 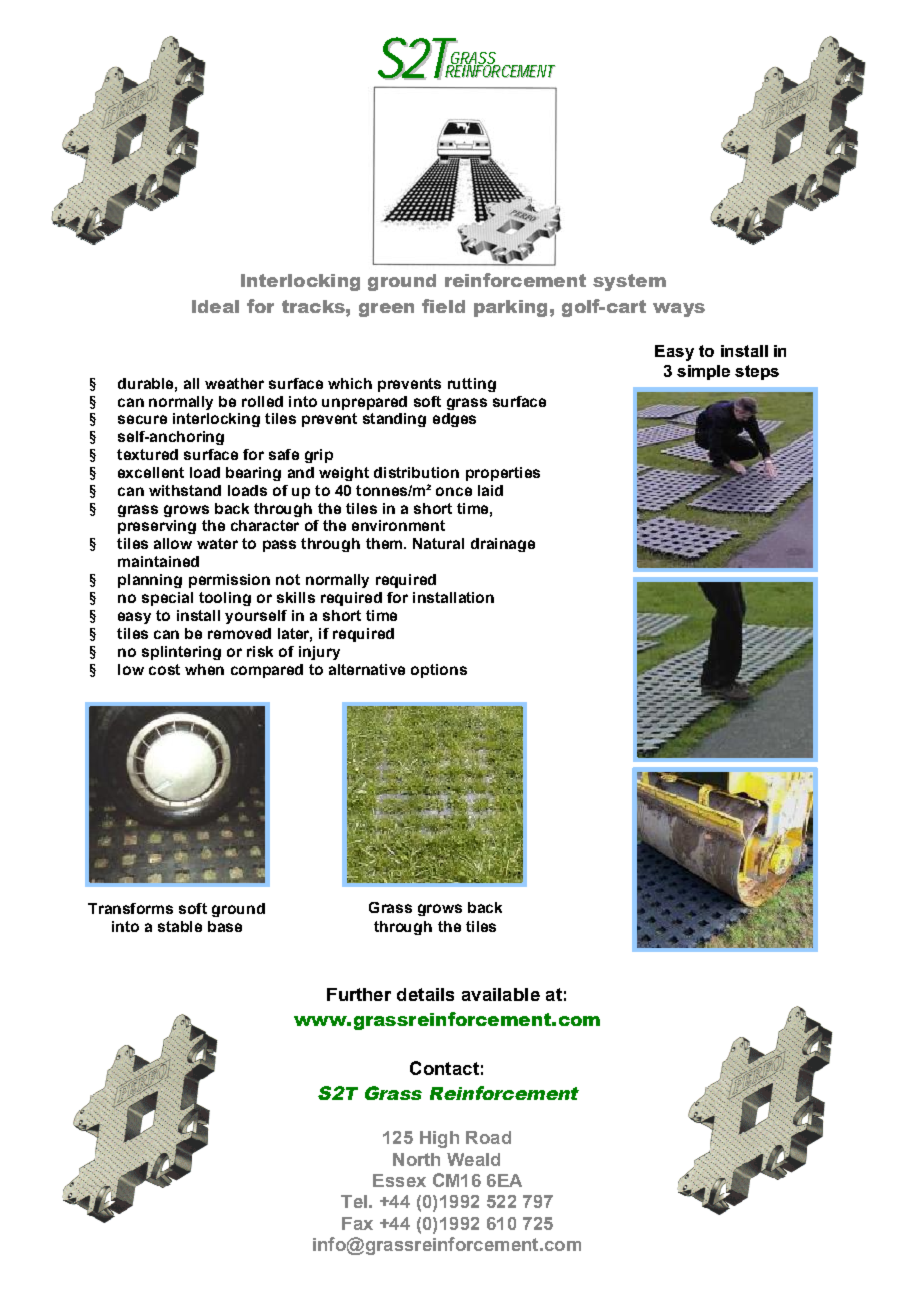 What do you see at coordinates (443, 306) in the document?
I see `field` at bounding box center [443, 306].
